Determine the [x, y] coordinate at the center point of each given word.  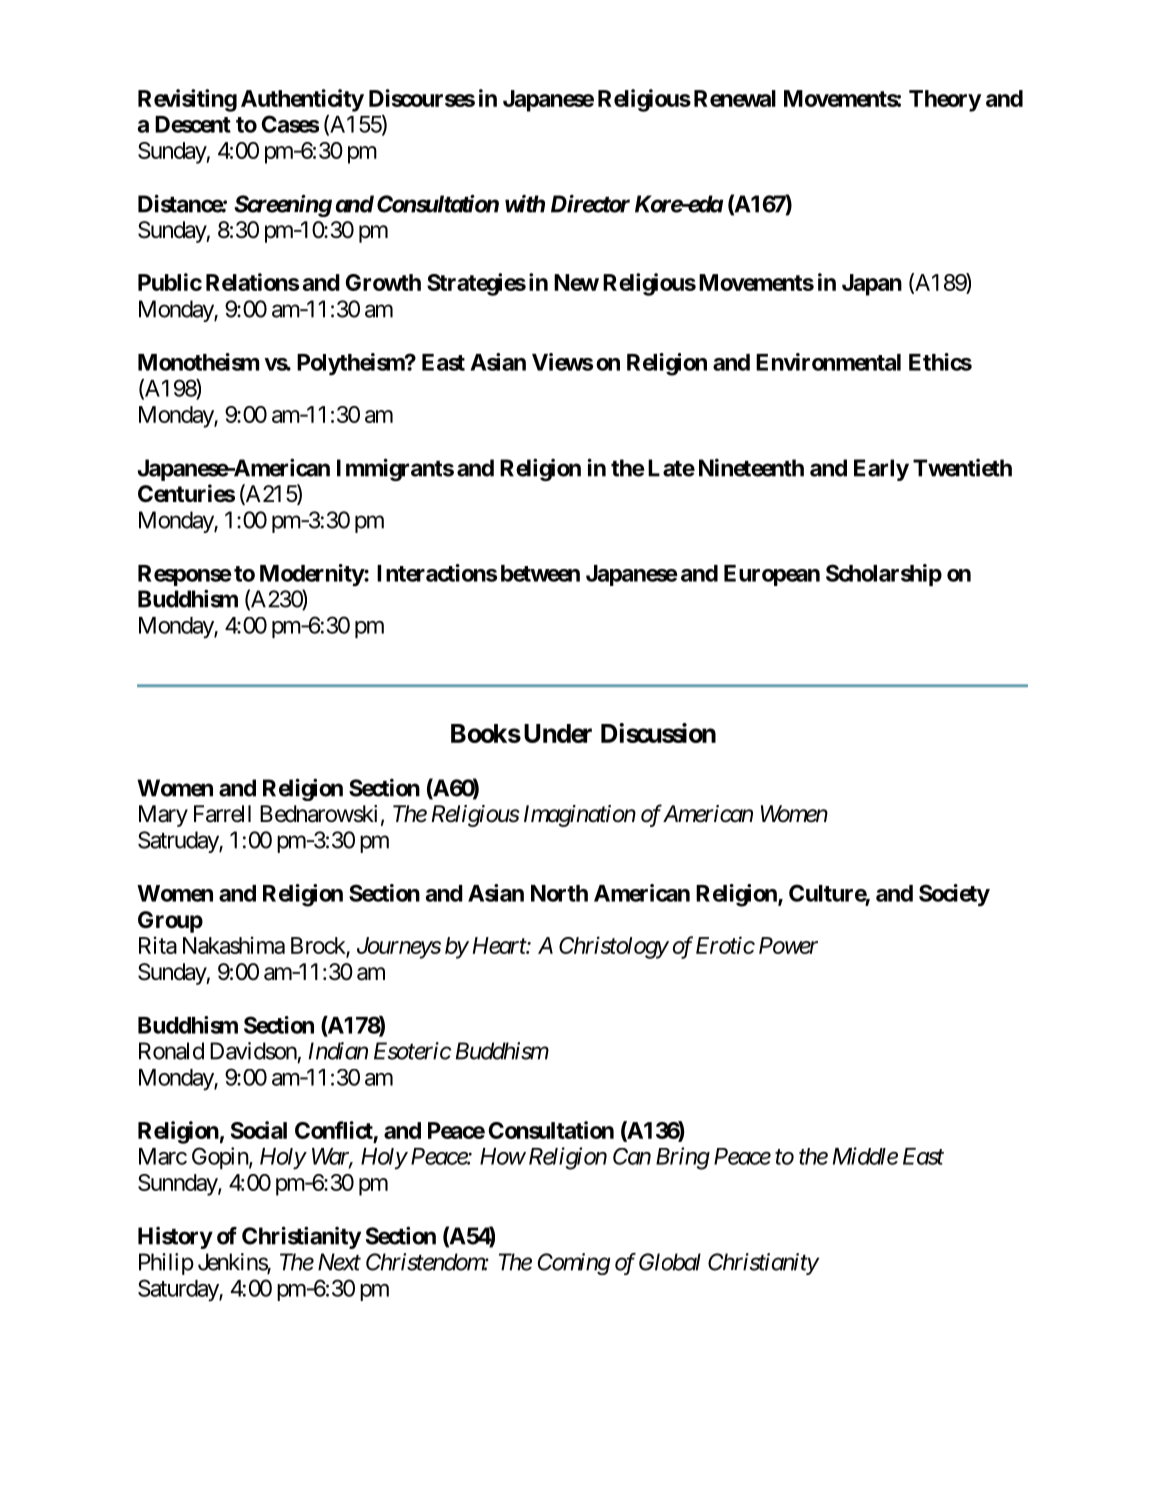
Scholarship [884, 575]
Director [590, 204]
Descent [193, 124]
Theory [945, 101]
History [175, 1237]
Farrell [222, 814]
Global [670, 1262]
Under [558, 733]
